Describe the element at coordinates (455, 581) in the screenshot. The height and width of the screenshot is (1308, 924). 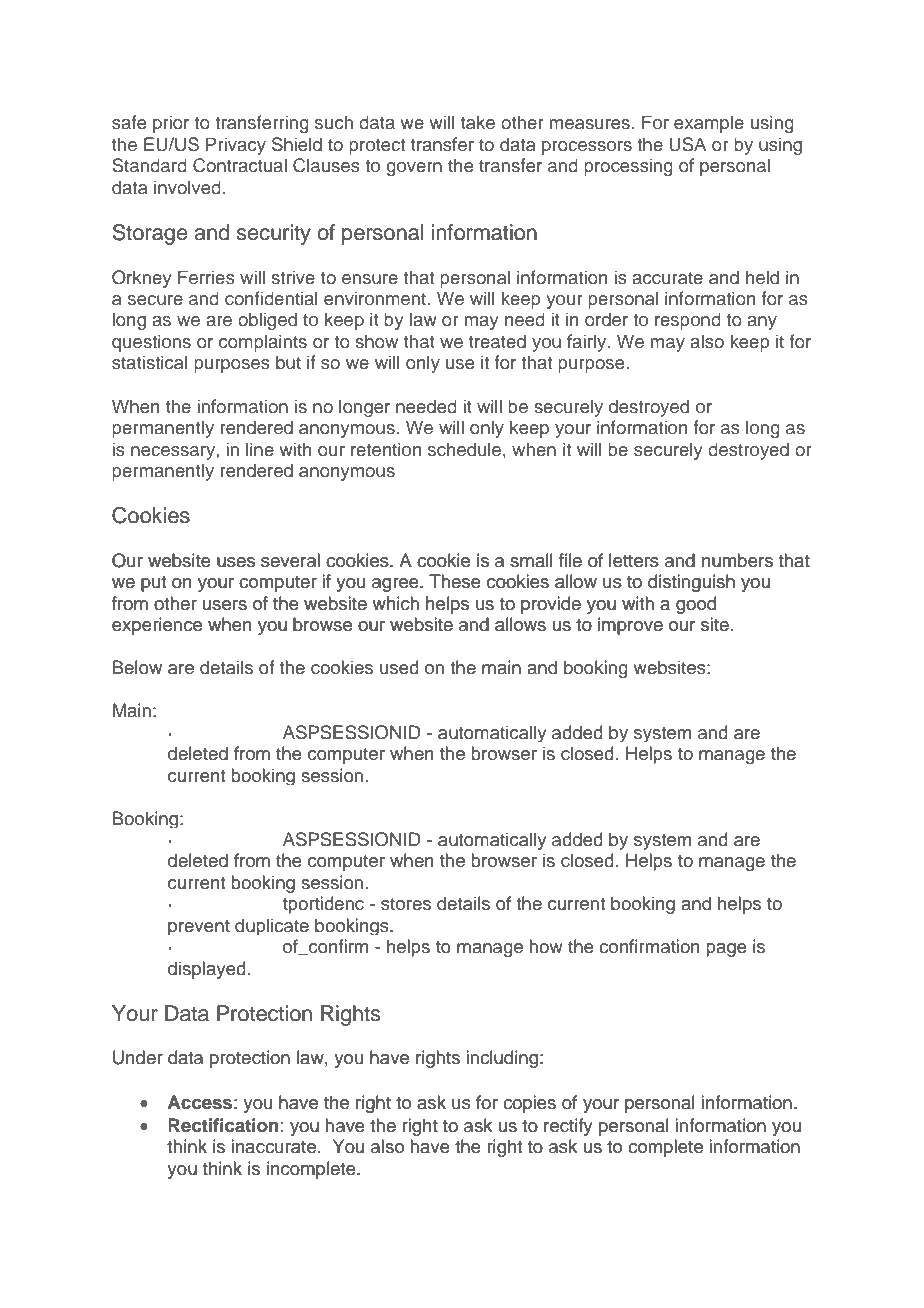
I see `These` at that location.
